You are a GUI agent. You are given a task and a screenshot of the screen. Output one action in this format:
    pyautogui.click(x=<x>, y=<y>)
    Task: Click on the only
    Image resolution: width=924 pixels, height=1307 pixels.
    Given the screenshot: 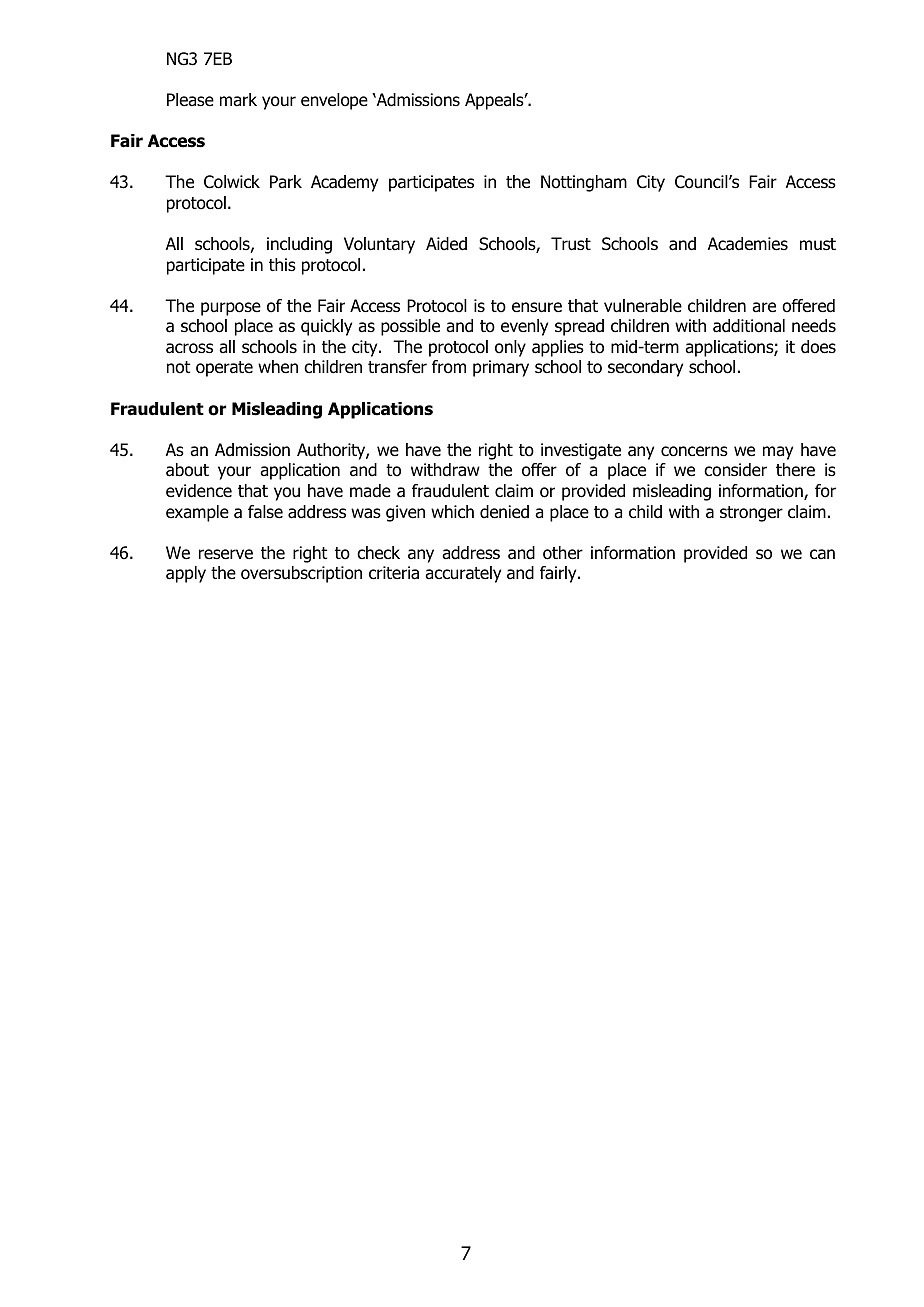 What is the action you would take?
    pyautogui.click(x=510, y=348)
